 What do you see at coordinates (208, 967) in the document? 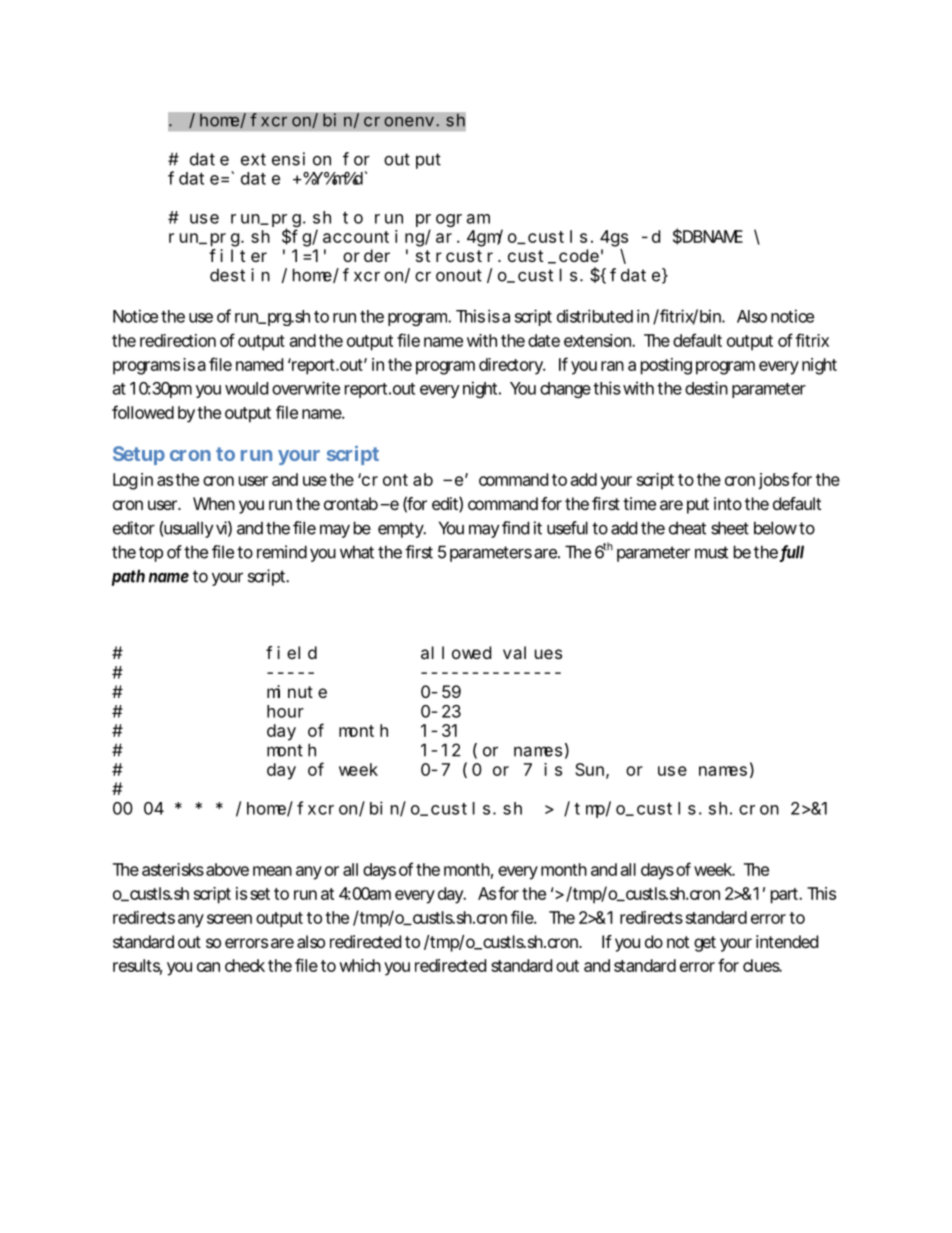
I see `can` at bounding box center [208, 967].
